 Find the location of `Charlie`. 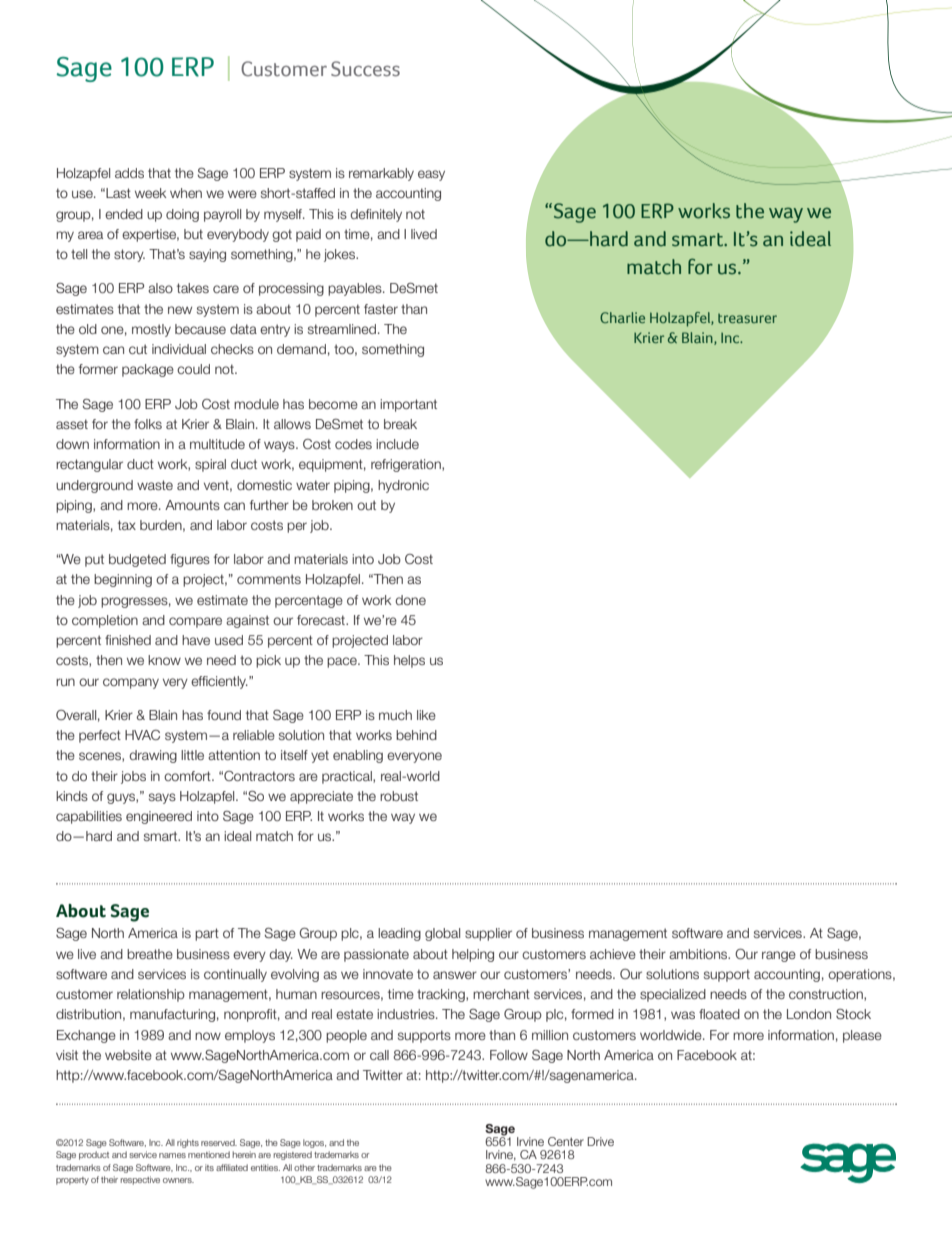

Charlie is located at coordinates (622, 317).
